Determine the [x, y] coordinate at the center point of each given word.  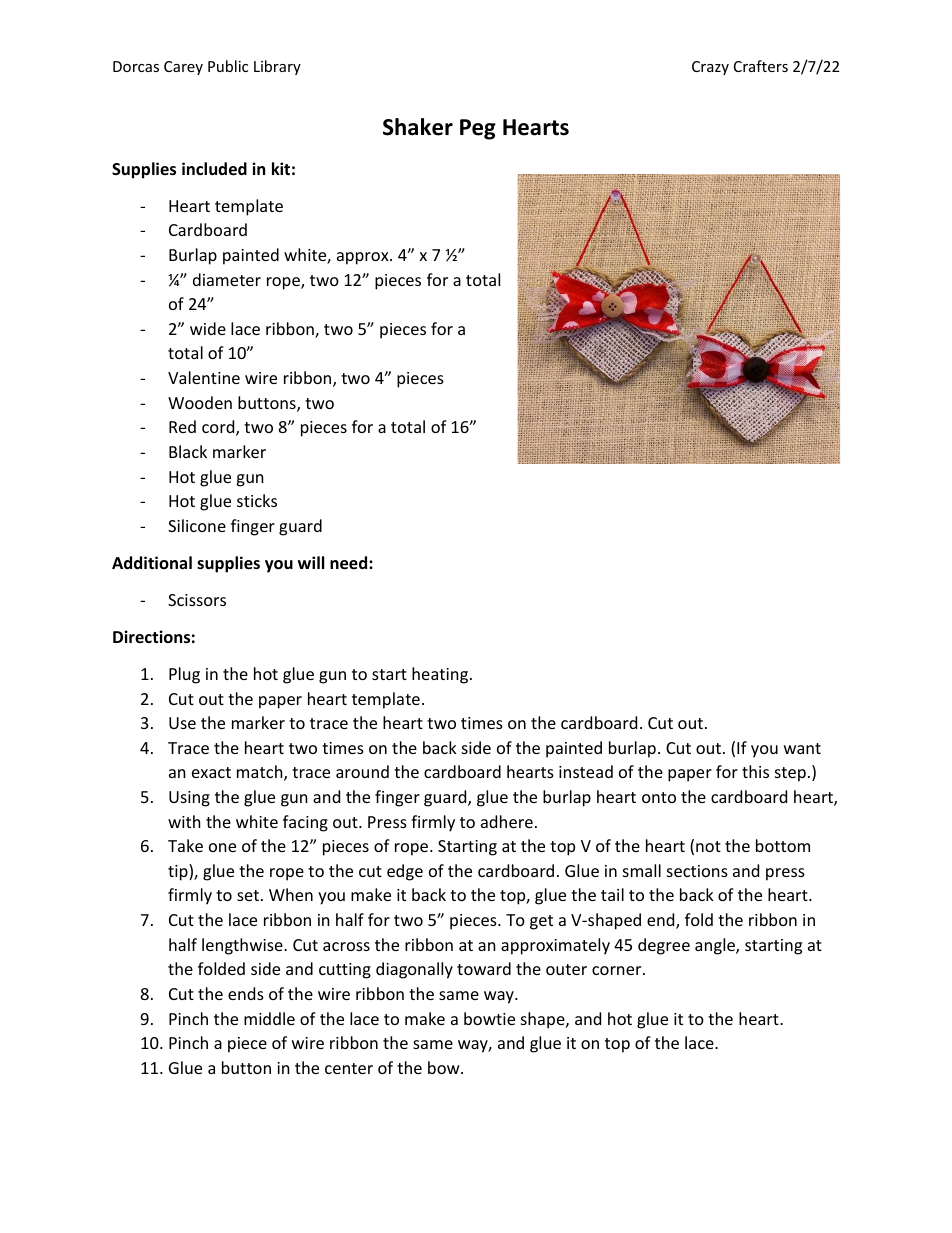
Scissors [197, 600]
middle [269, 1018]
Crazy [710, 68]
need [350, 563]
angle [716, 946]
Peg [478, 129]
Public [228, 66]
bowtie [489, 1018]
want [802, 748]
